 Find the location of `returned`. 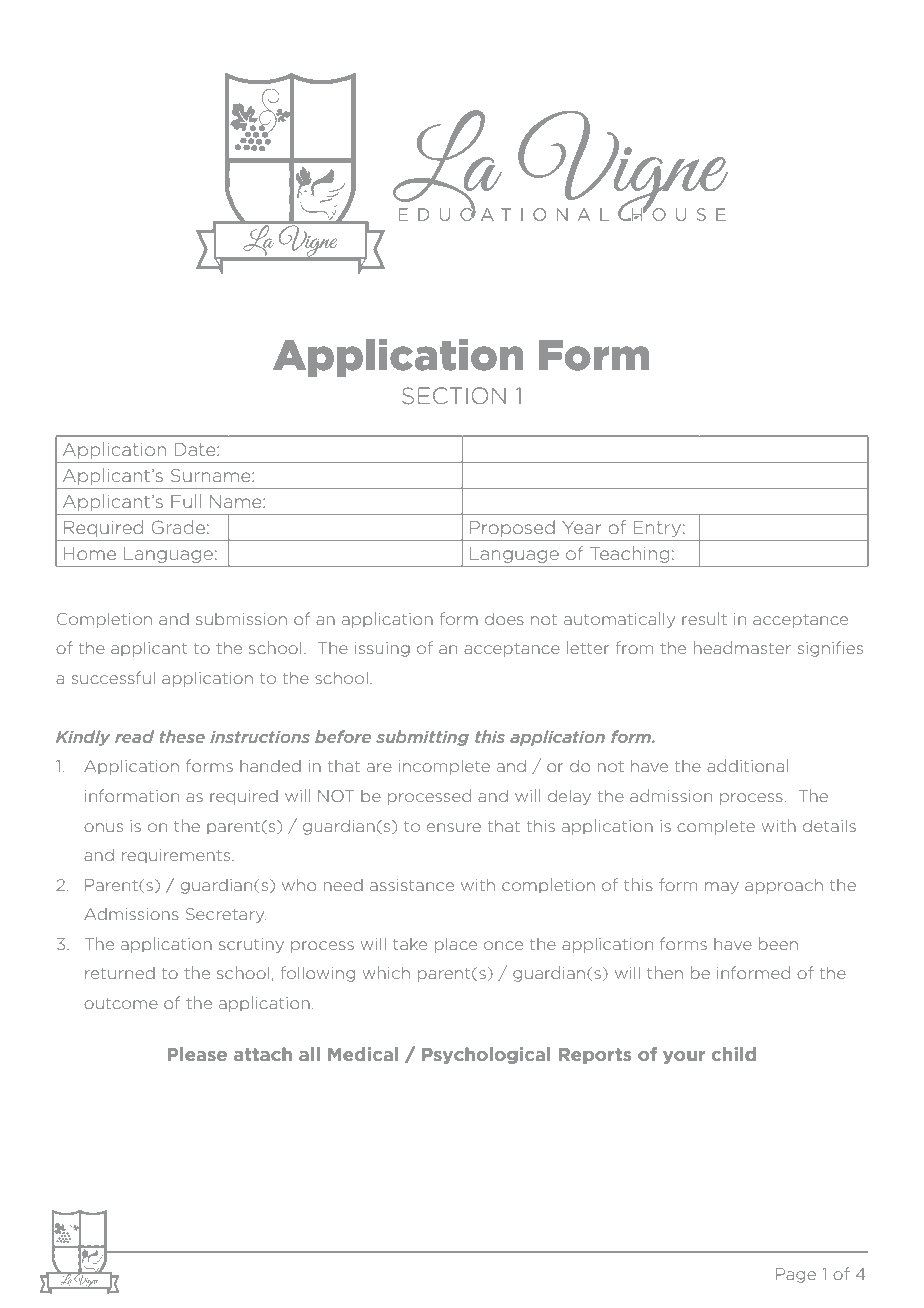

returned is located at coordinates (120, 973).
